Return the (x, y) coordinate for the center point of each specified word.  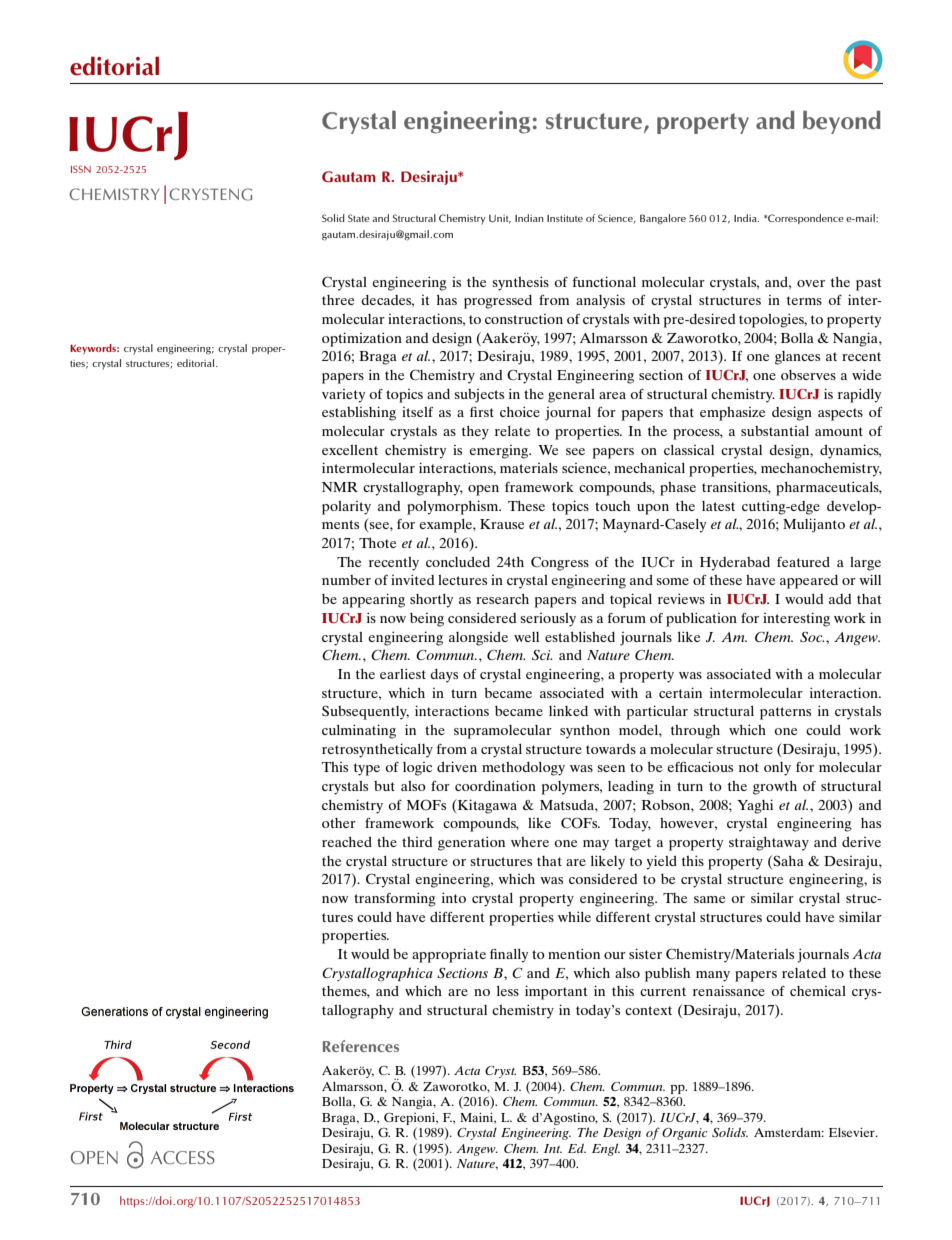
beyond (841, 122)
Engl (606, 1149)
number (346, 580)
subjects (479, 396)
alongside (478, 639)
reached (347, 842)
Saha (787, 860)
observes (808, 375)
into (454, 897)
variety (343, 396)
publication (701, 619)
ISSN (81, 169)
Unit (500, 219)
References (361, 1046)
